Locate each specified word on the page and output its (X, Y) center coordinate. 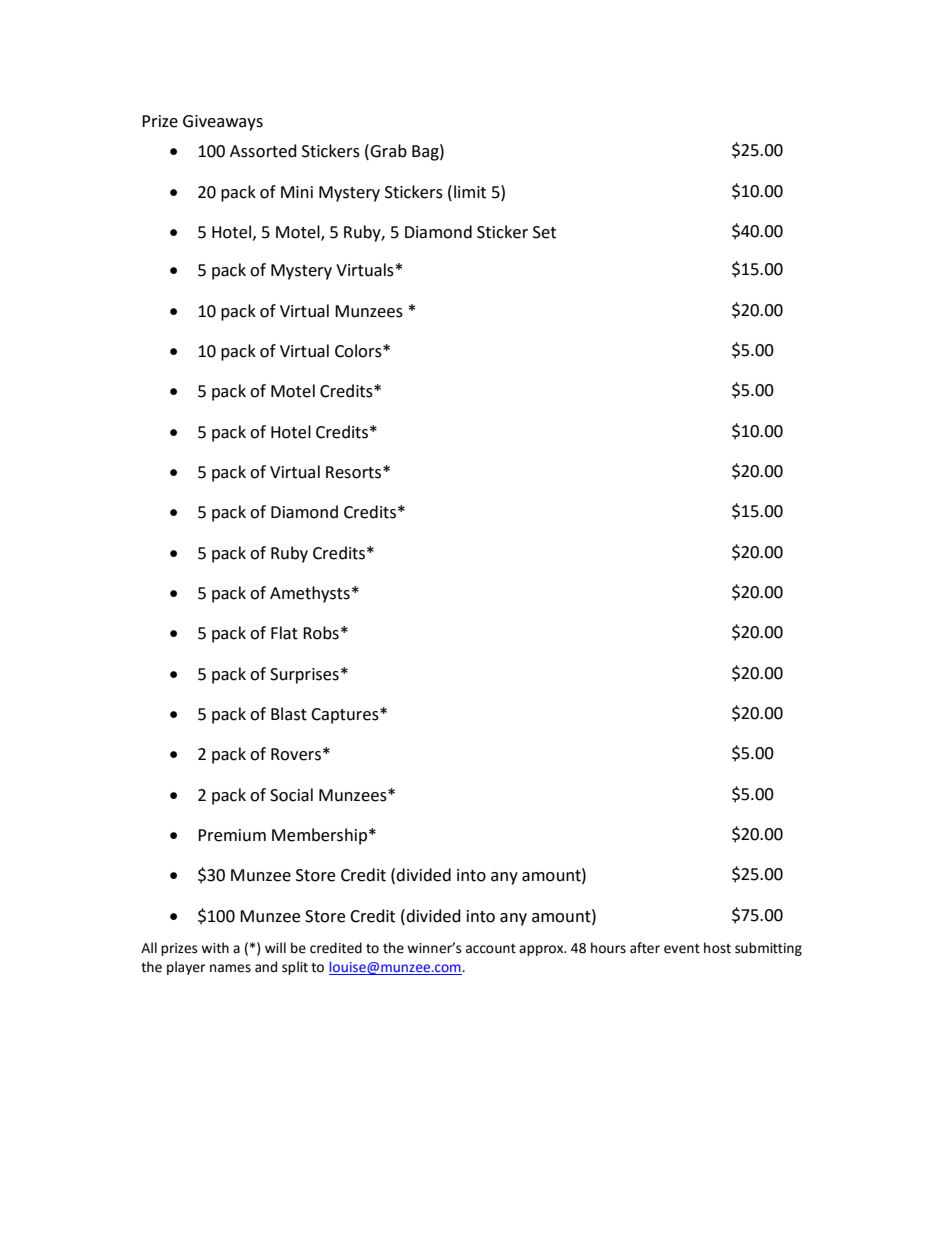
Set (544, 232)
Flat (284, 633)
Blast (289, 714)
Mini (297, 192)
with (215, 948)
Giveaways (223, 123)
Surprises (304, 676)
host (717, 948)
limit (470, 192)
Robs (321, 633)
